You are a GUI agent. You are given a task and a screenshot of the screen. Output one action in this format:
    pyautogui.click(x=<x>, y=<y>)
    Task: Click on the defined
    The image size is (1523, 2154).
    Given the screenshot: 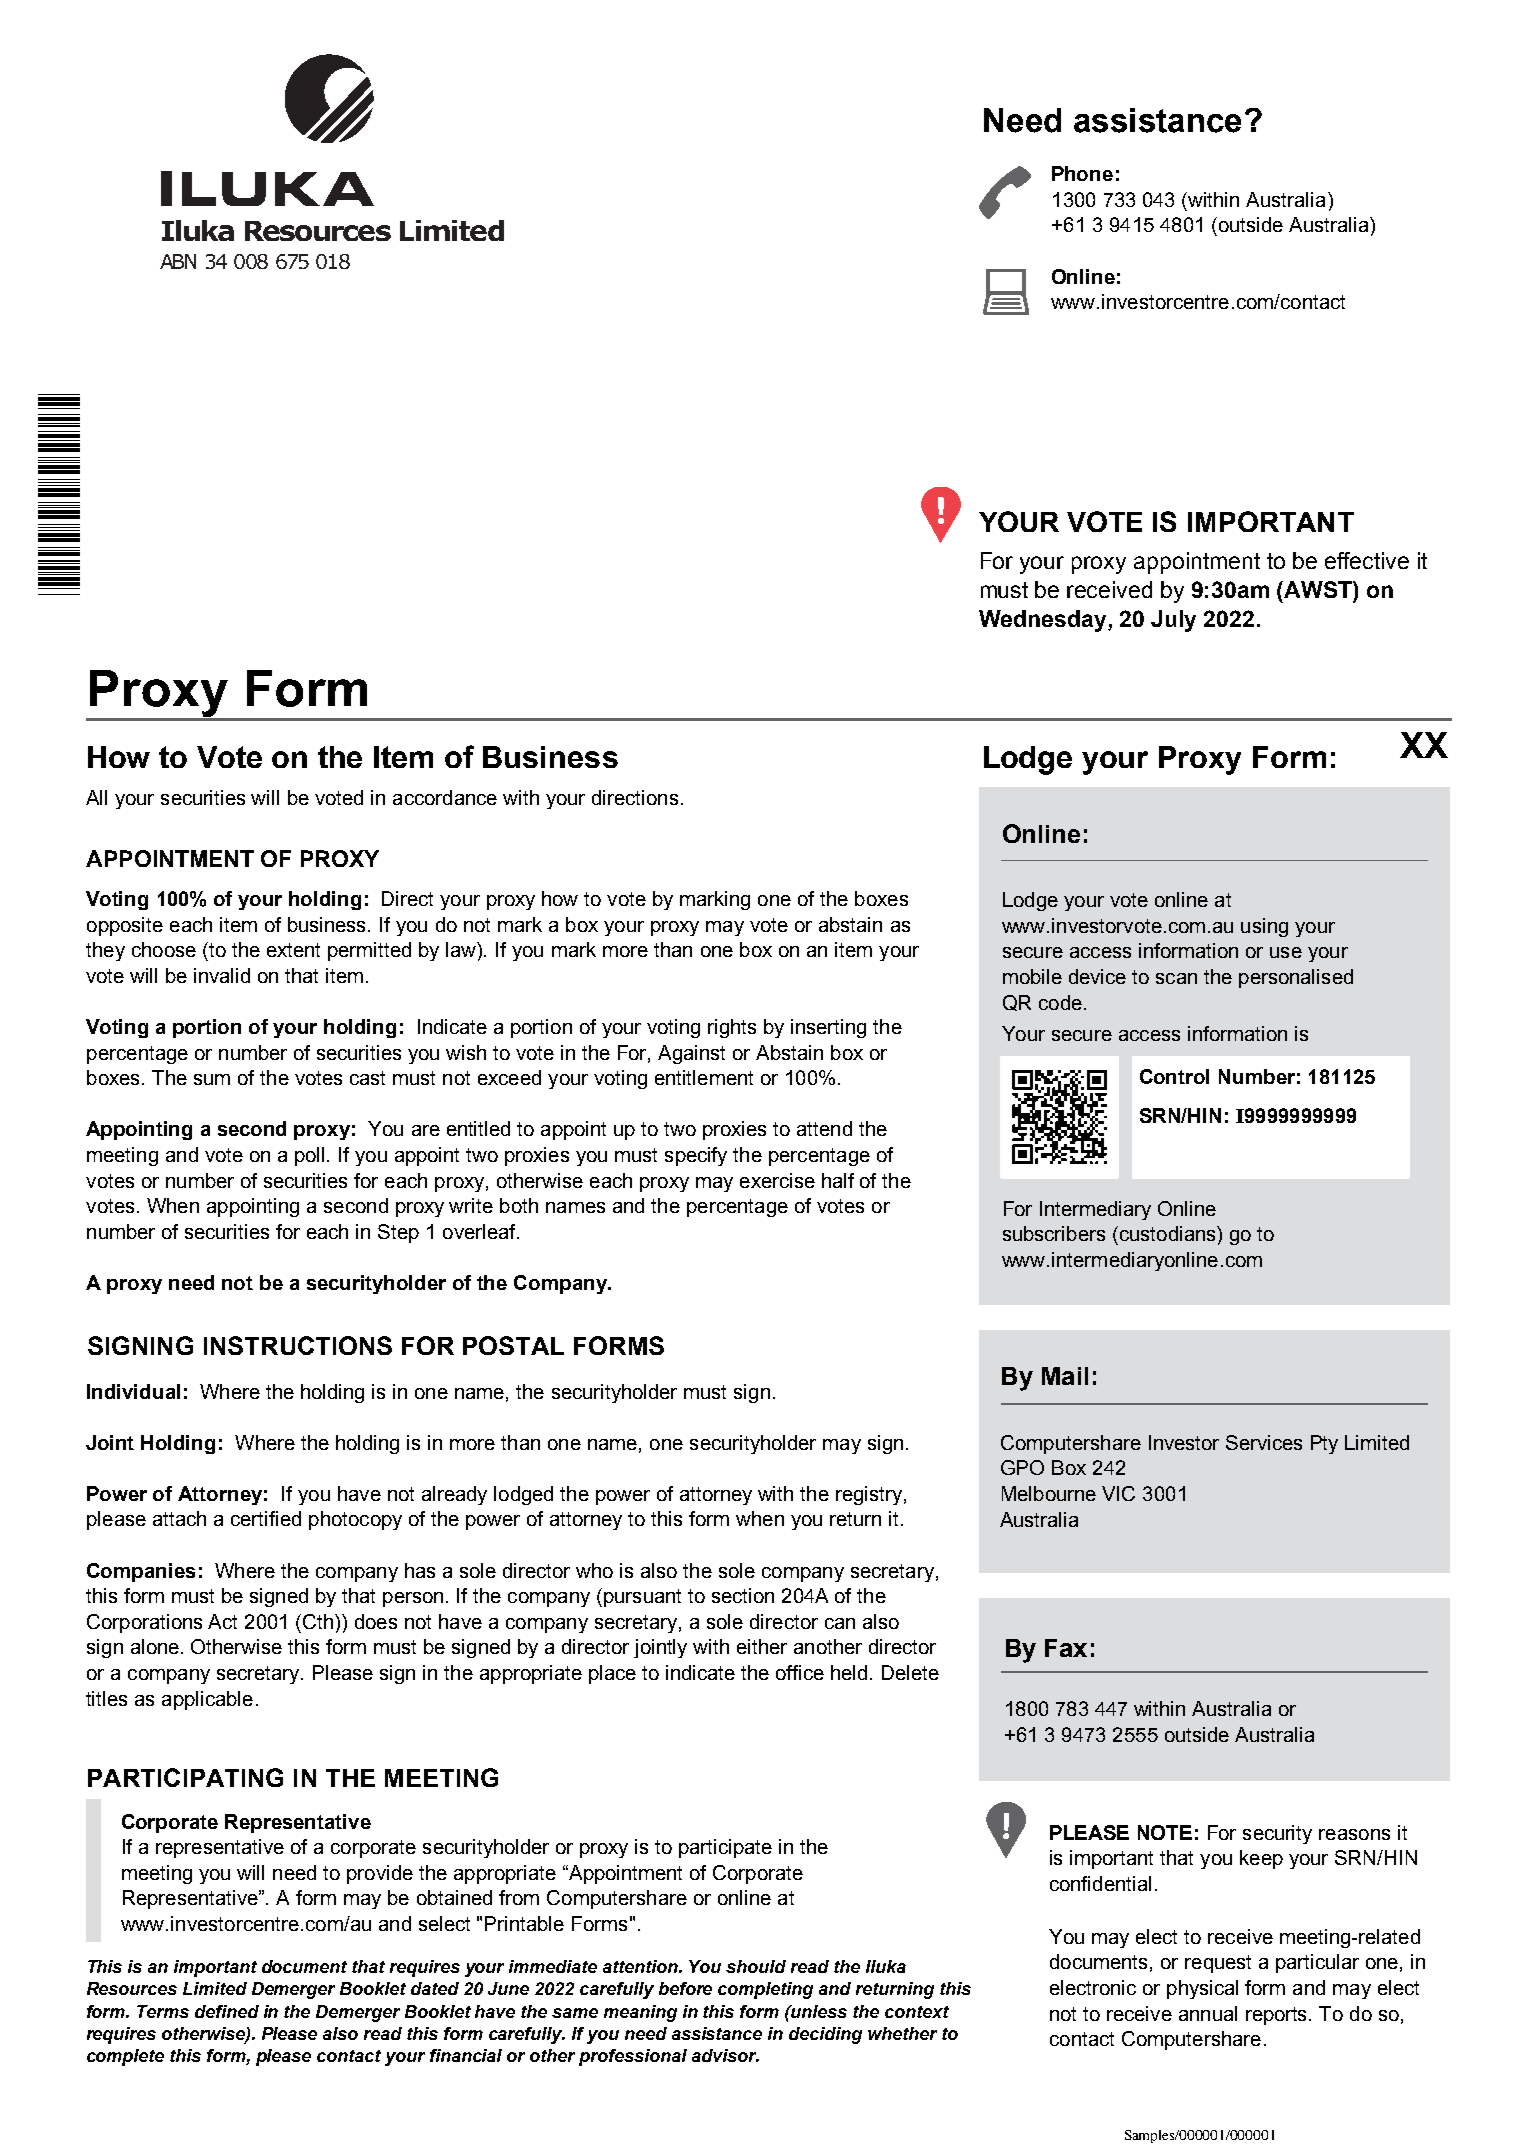 What is the action you would take?
    pyautogui.click(x=227, y=2011)
